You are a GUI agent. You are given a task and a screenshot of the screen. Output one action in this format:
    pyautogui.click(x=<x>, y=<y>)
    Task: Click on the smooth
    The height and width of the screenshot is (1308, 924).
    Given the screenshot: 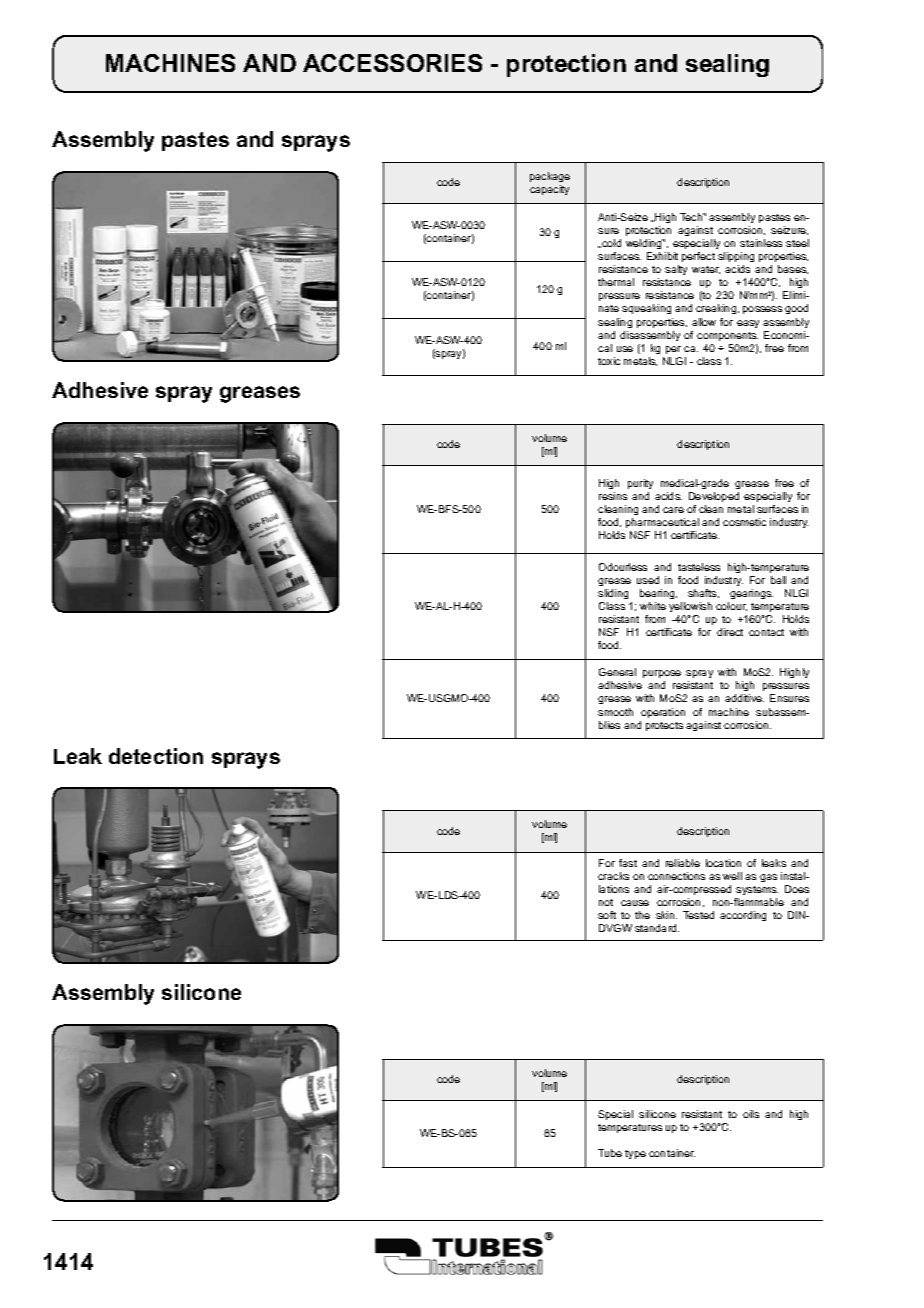 What is the action you would take?
    pyautogui.click(x=615, y=712)
